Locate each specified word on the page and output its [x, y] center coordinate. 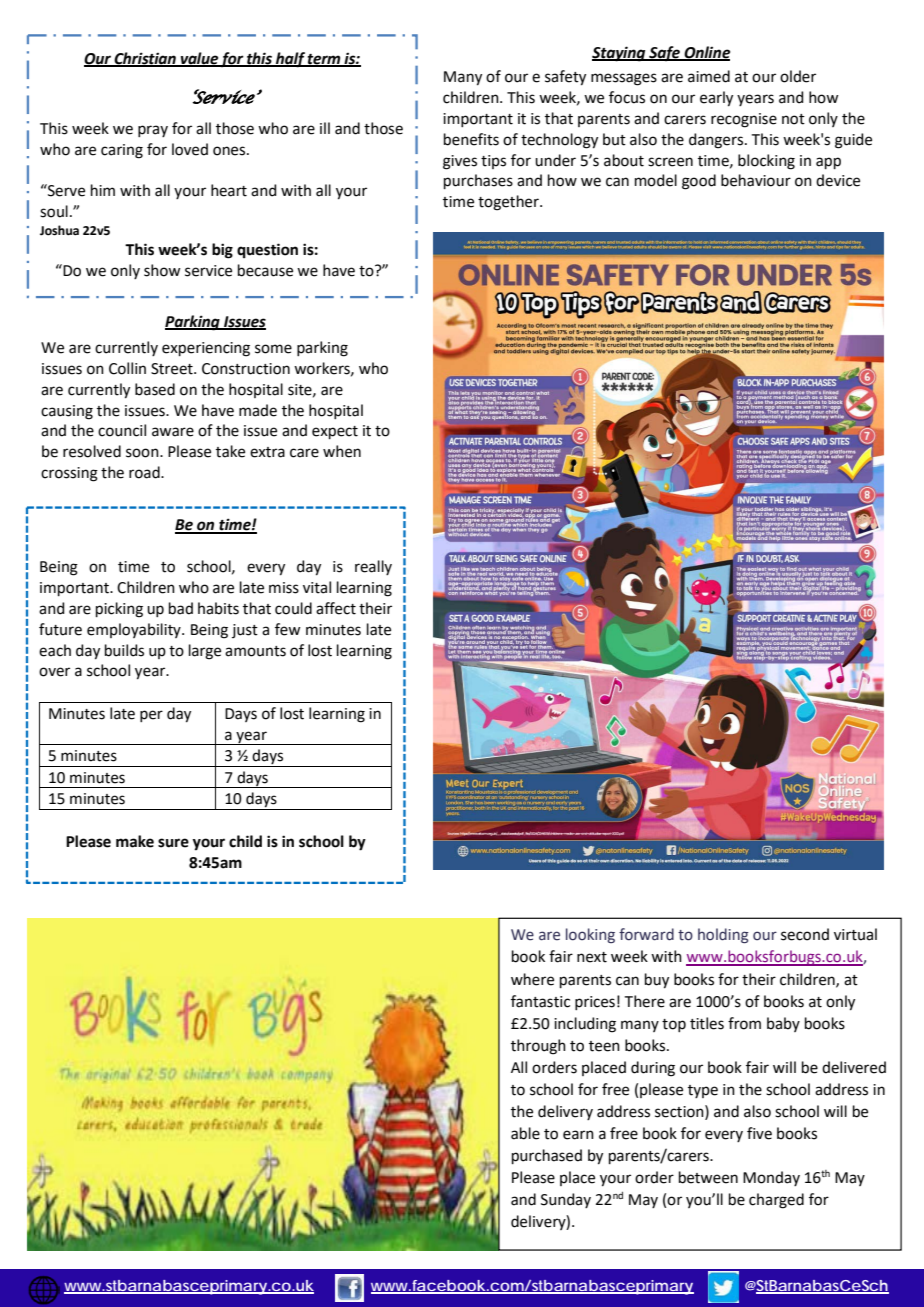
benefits [471, 139]
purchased [547, 1156]
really [373, 567]
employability [135, 630]
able [525, 1133]
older [798, 76]
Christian [145, 59]
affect [336, 608]
